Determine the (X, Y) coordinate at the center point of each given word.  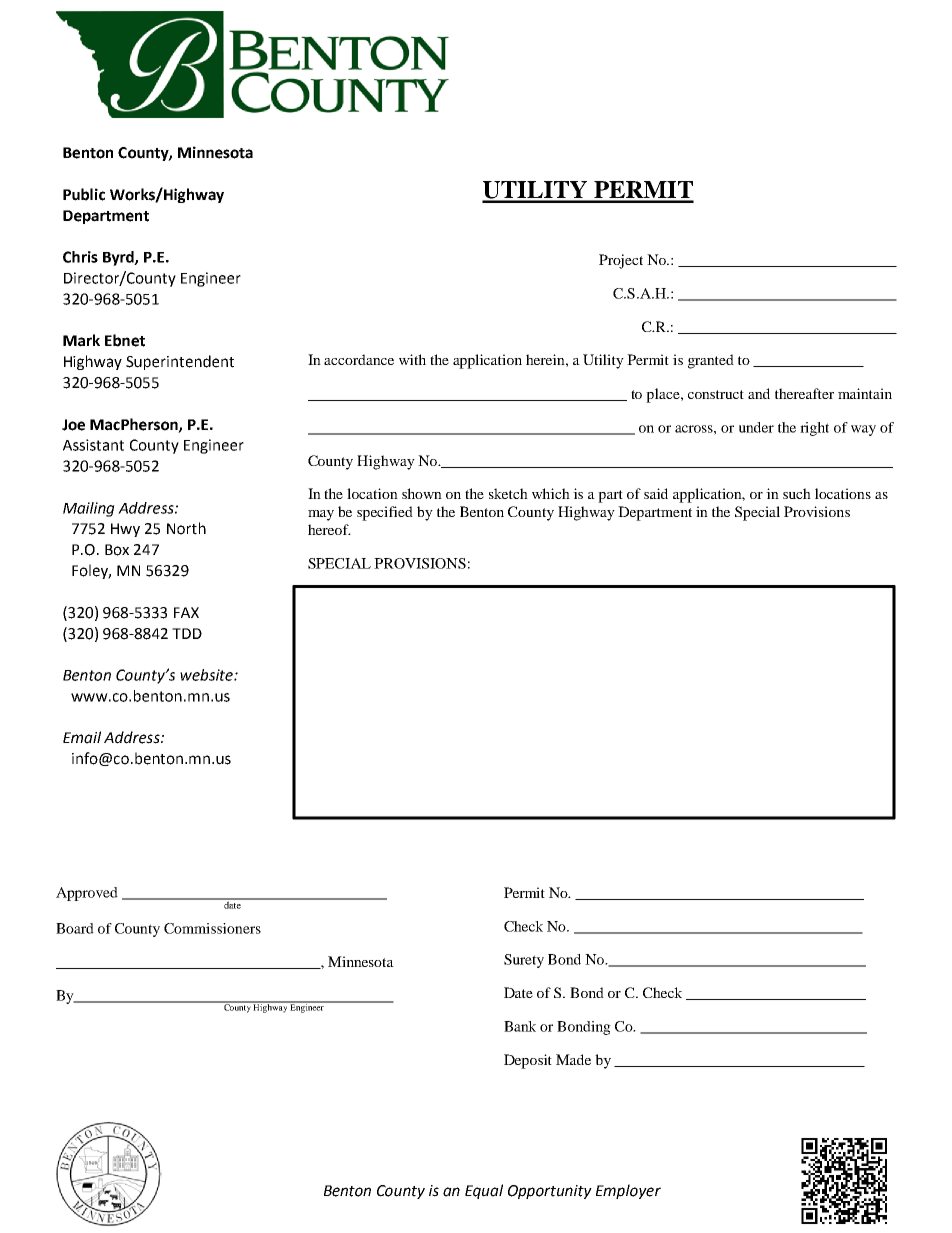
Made (573, 1059)
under (756, 427)
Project (621, 261)
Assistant (93, 445)
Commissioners (212, 928)
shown (422, 493)
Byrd (119, 258)
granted (711, 361)
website (207, 675)
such (797, 493)
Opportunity (550, 1192)
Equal (484, 1191)
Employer (628, 1191)
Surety (524, 961)
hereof (329, 529)
